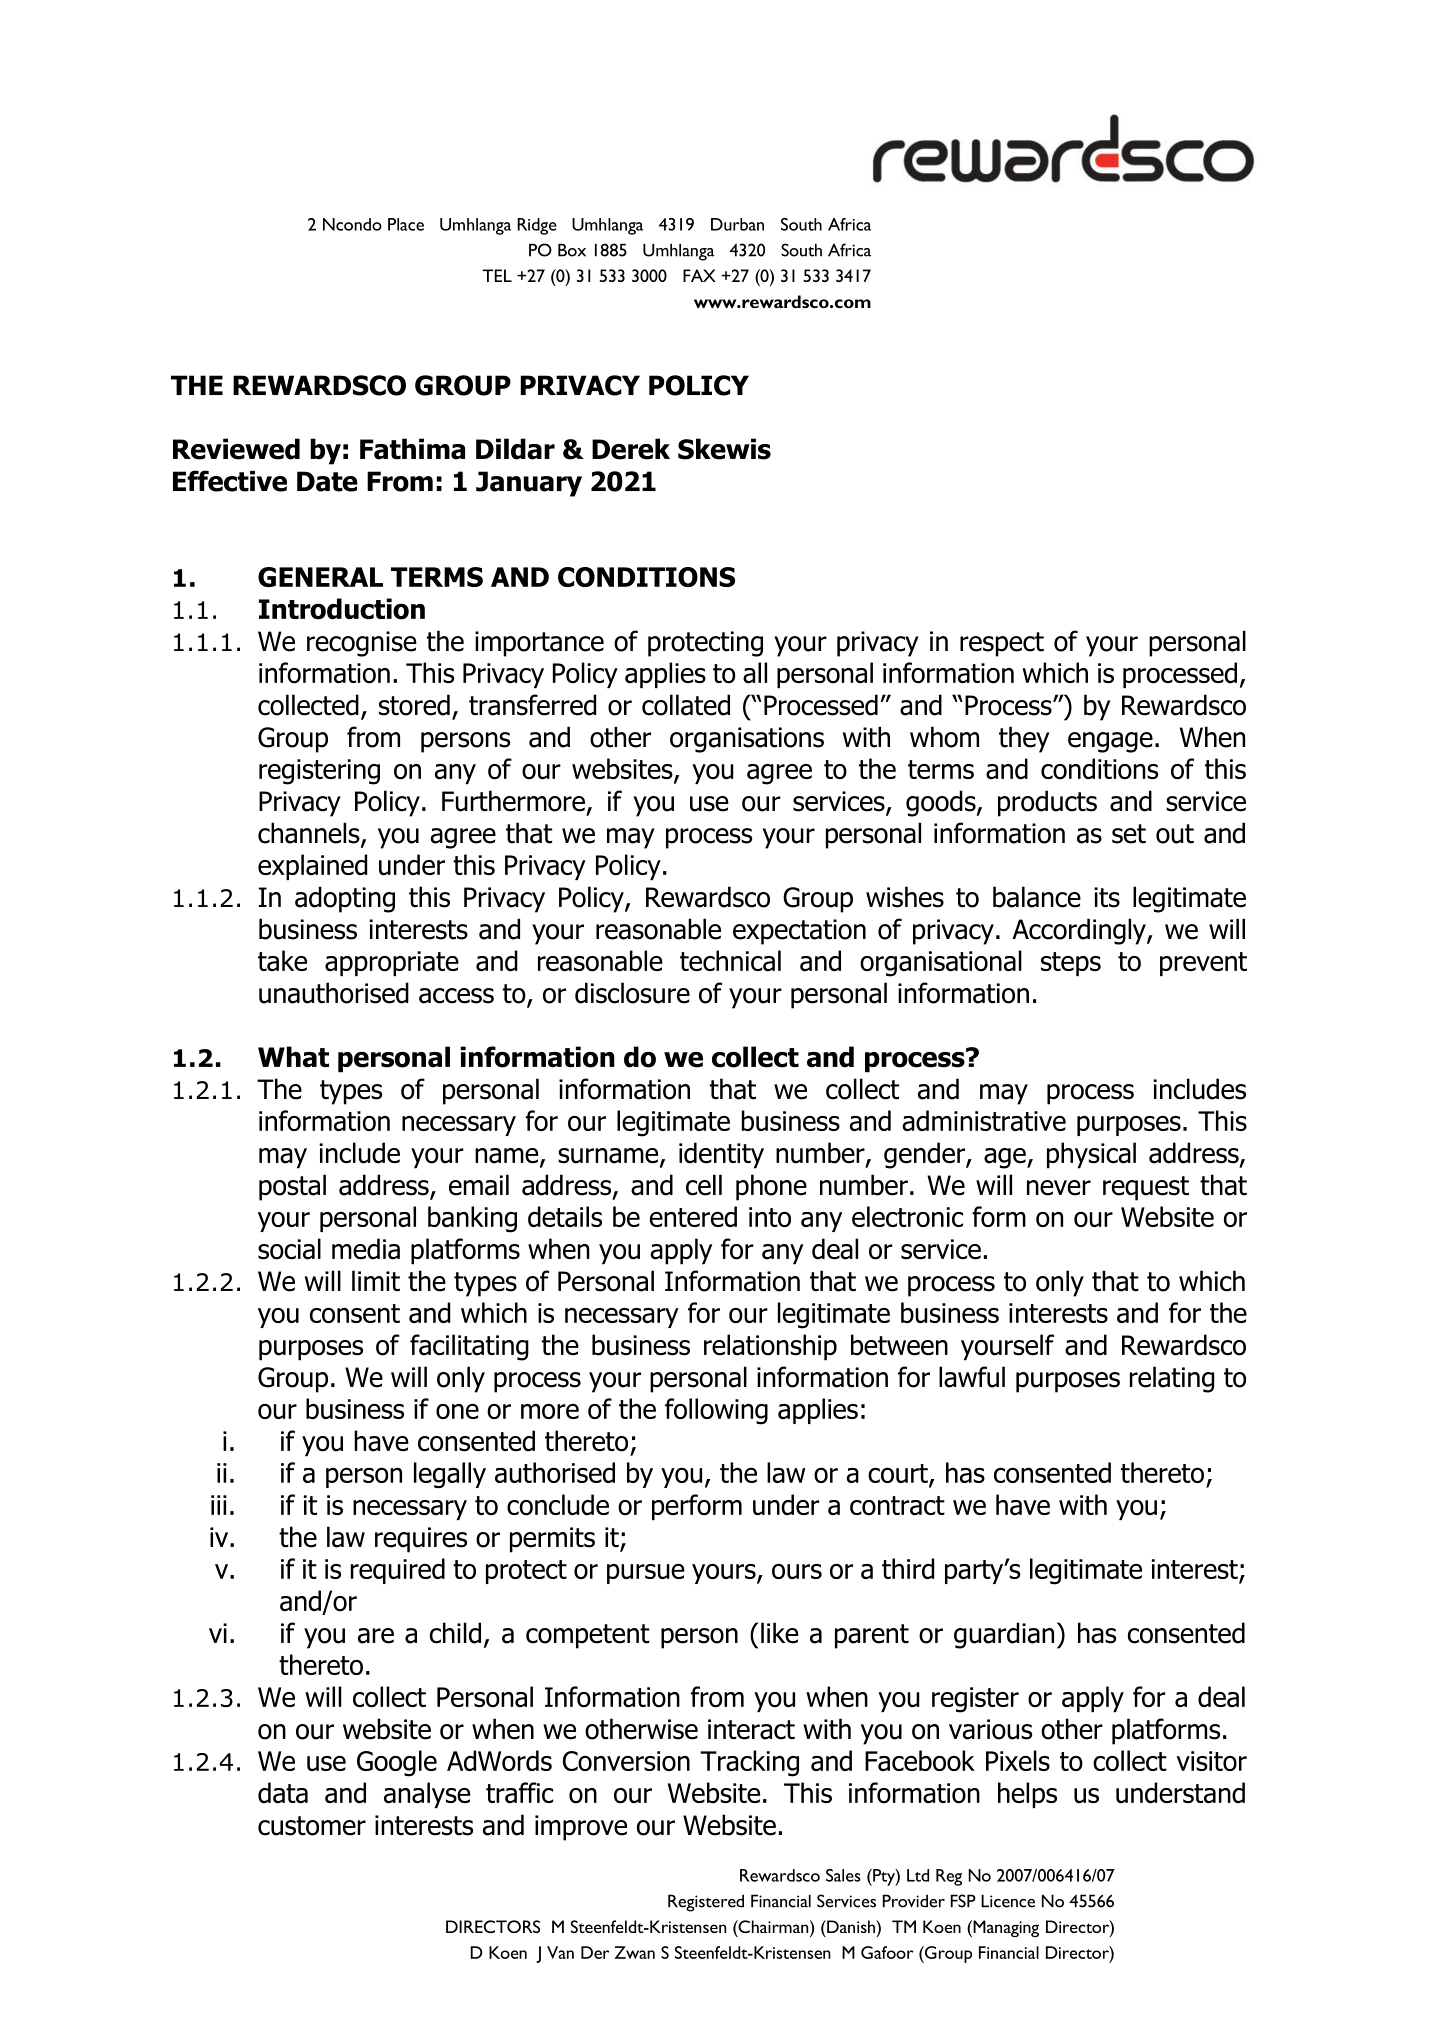 The height and width of the document is (2029, 1434). What do you see at coordinates (1091, 1155) in the document?
I see `physical` at bounding box center [1091, 1155].
